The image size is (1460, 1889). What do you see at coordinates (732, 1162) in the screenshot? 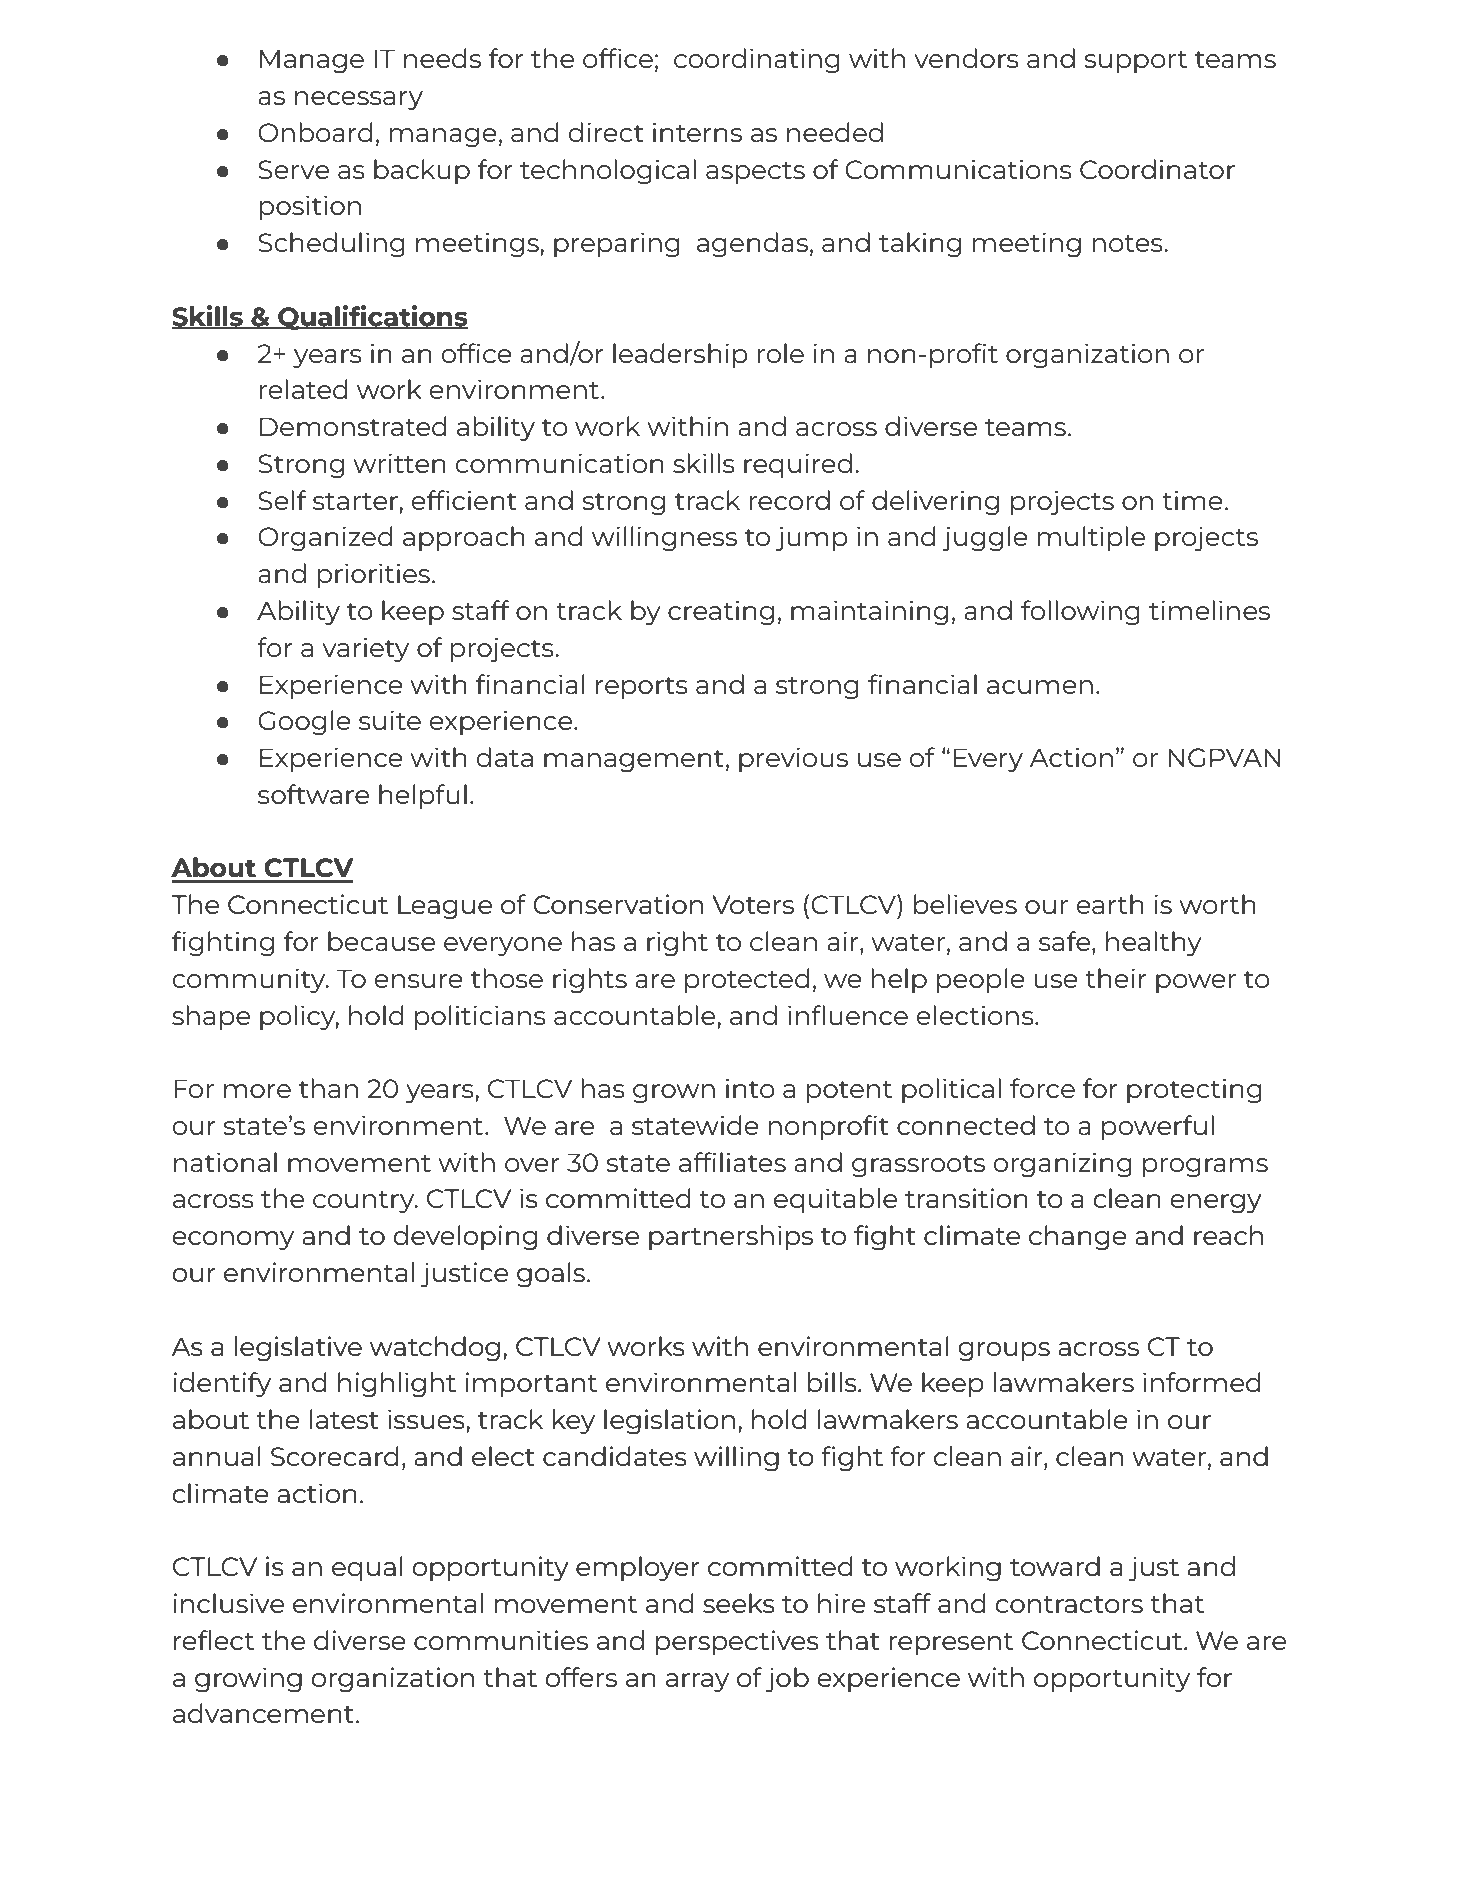
I see `affiliates` at bounding box center [732, 1162].
